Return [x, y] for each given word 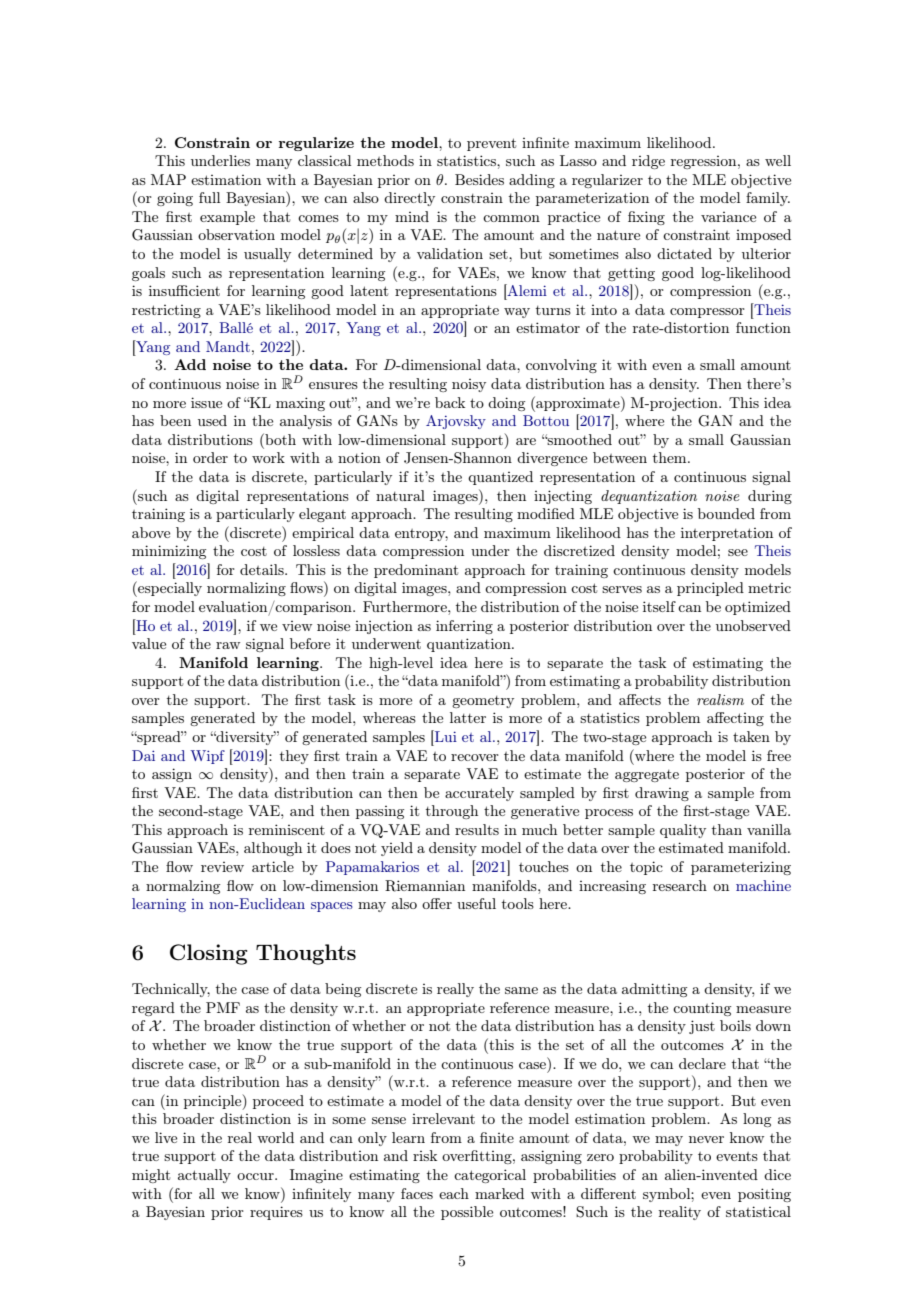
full [209, 197]
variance [728, 217]
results [477, 829]
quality [683, 831]
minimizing [169, 552]
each [454, 1193]
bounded [726, 513]
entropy [421, 535]
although [273, 849]
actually [204, 1176]
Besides [479, 179]
